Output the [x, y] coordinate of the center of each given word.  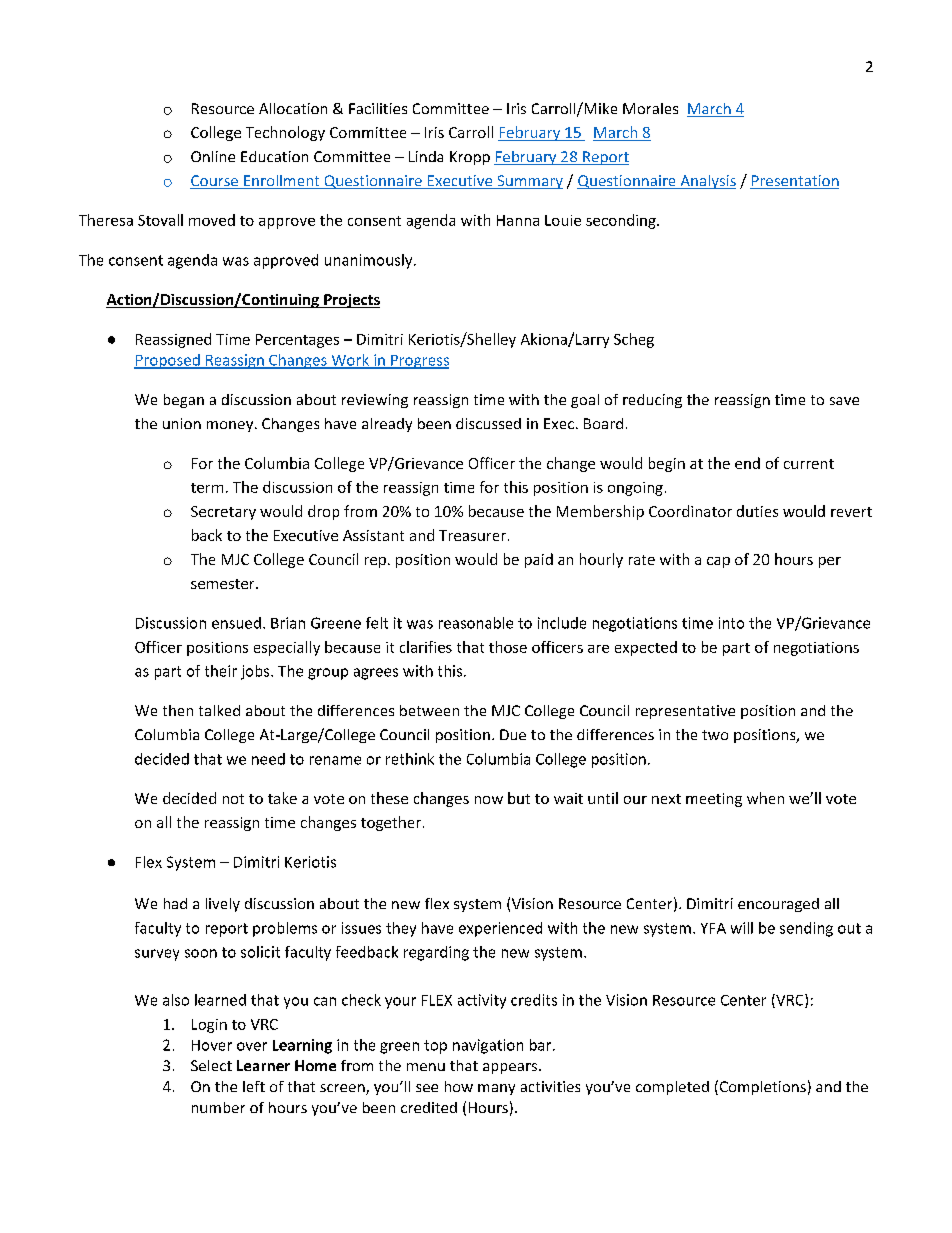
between [429, 710]
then [178, 710]
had [175, 903]
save [844, 401]
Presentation [794, 182]
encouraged [778, 905]
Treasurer [472, 535]
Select [211, 1065]
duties [757, 511]
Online [213, 156]
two [715, 735]
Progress [419, 362]
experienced [500, 929]
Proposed [168, 361]
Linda [426, 156]
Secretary [223, 513]
